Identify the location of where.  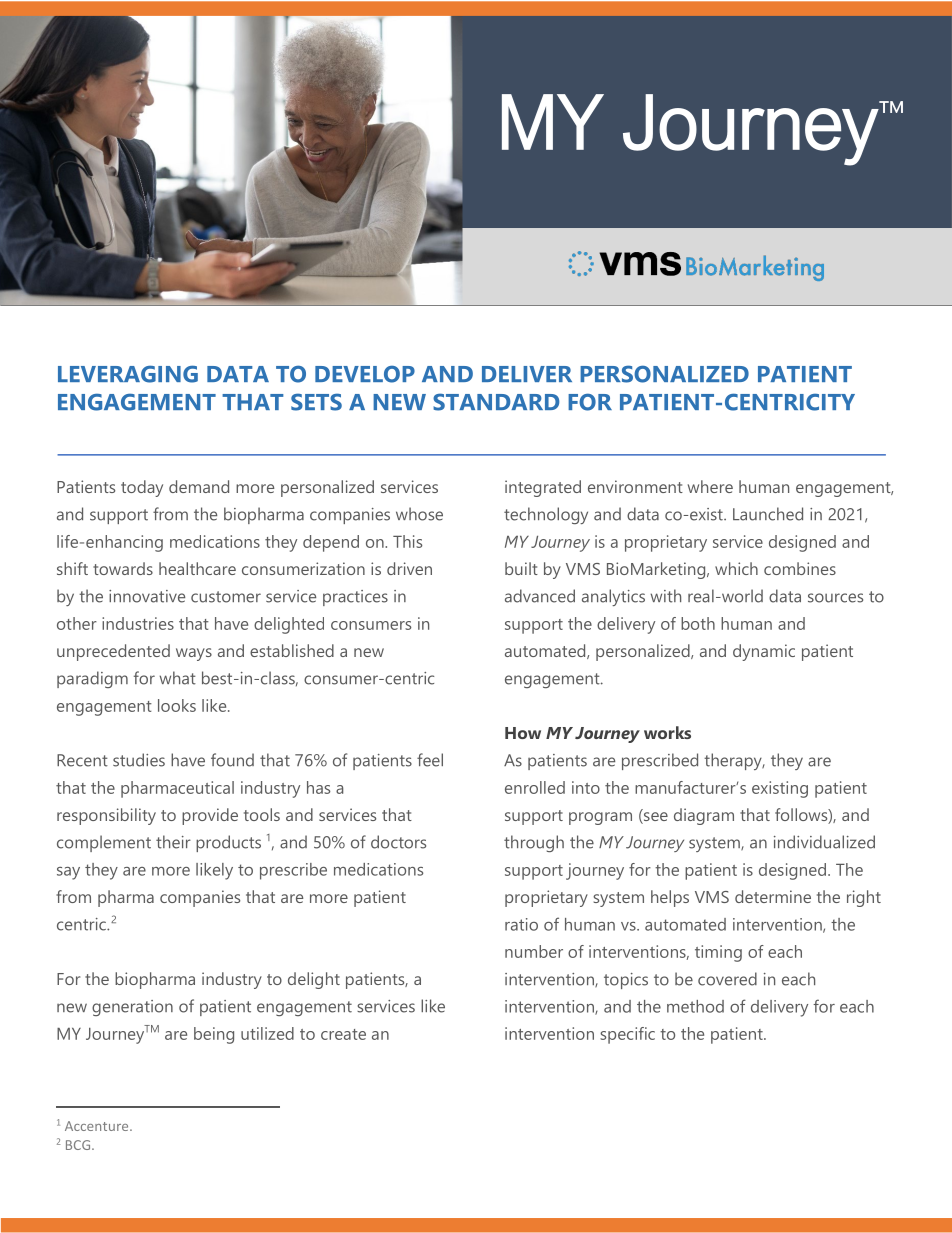
(710, 486).
